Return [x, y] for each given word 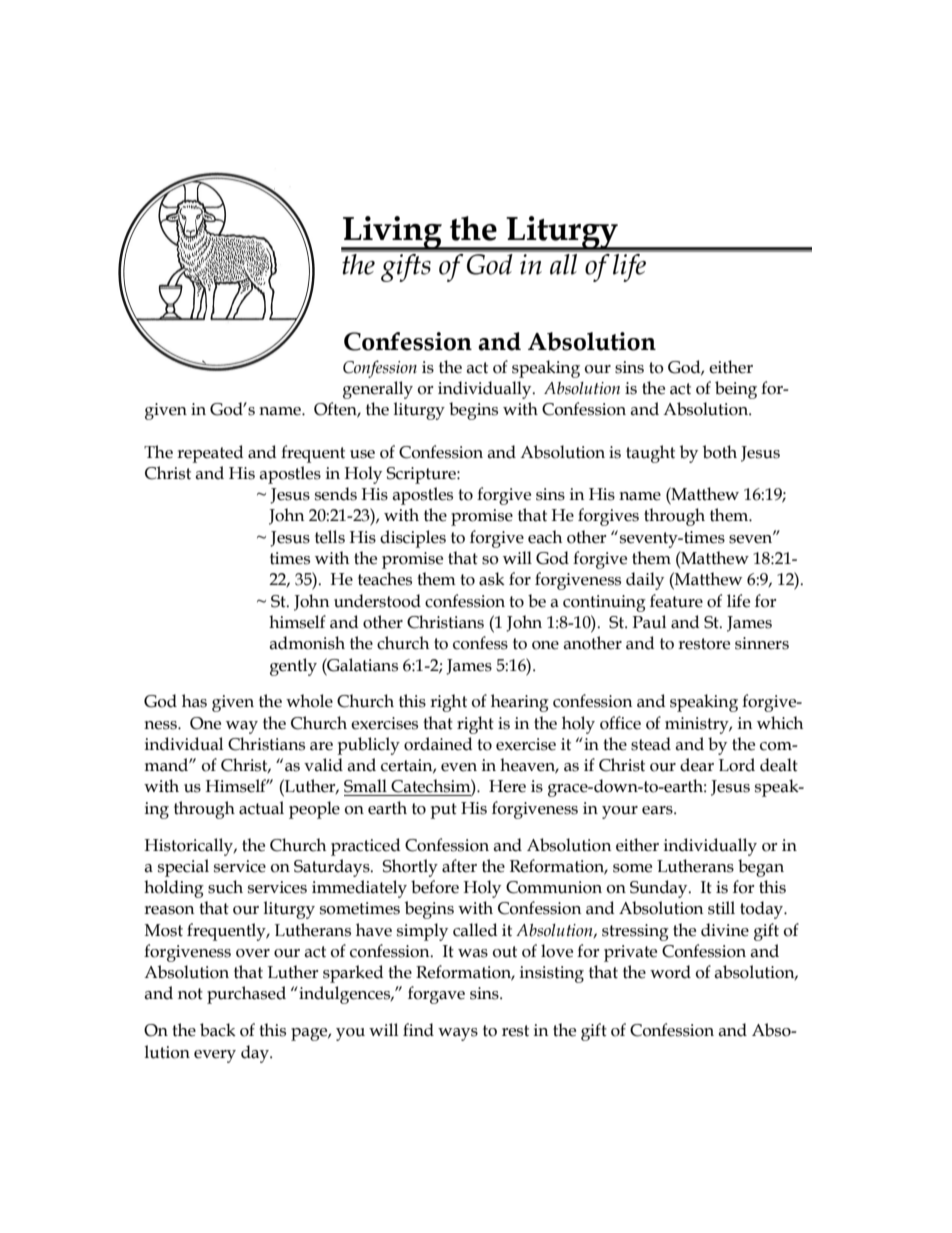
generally [378, 390]
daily [645, 581]
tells [330, 537]
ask [492, 579]
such [225, 887]
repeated [210, 454]
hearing [520, 703]
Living [392, 233]
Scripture [422, 475]
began [761, 868]
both [720, 452]
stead [651, 744]
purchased [246, 995]
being [736, 390]
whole [309, 701]
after [459, 866]
